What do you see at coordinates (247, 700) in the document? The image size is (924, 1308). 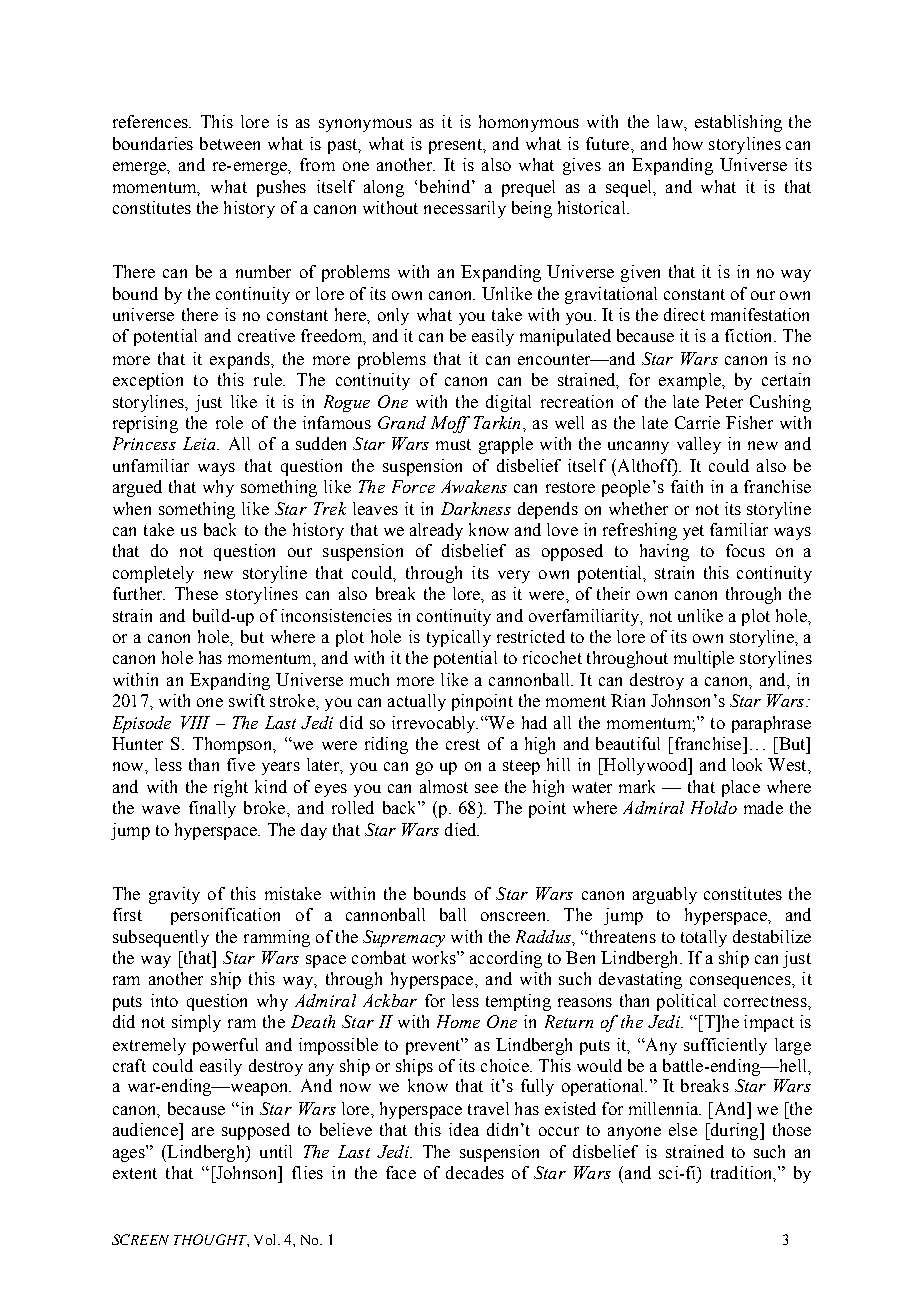 I see `swift` at bounding box center [247, 700].
